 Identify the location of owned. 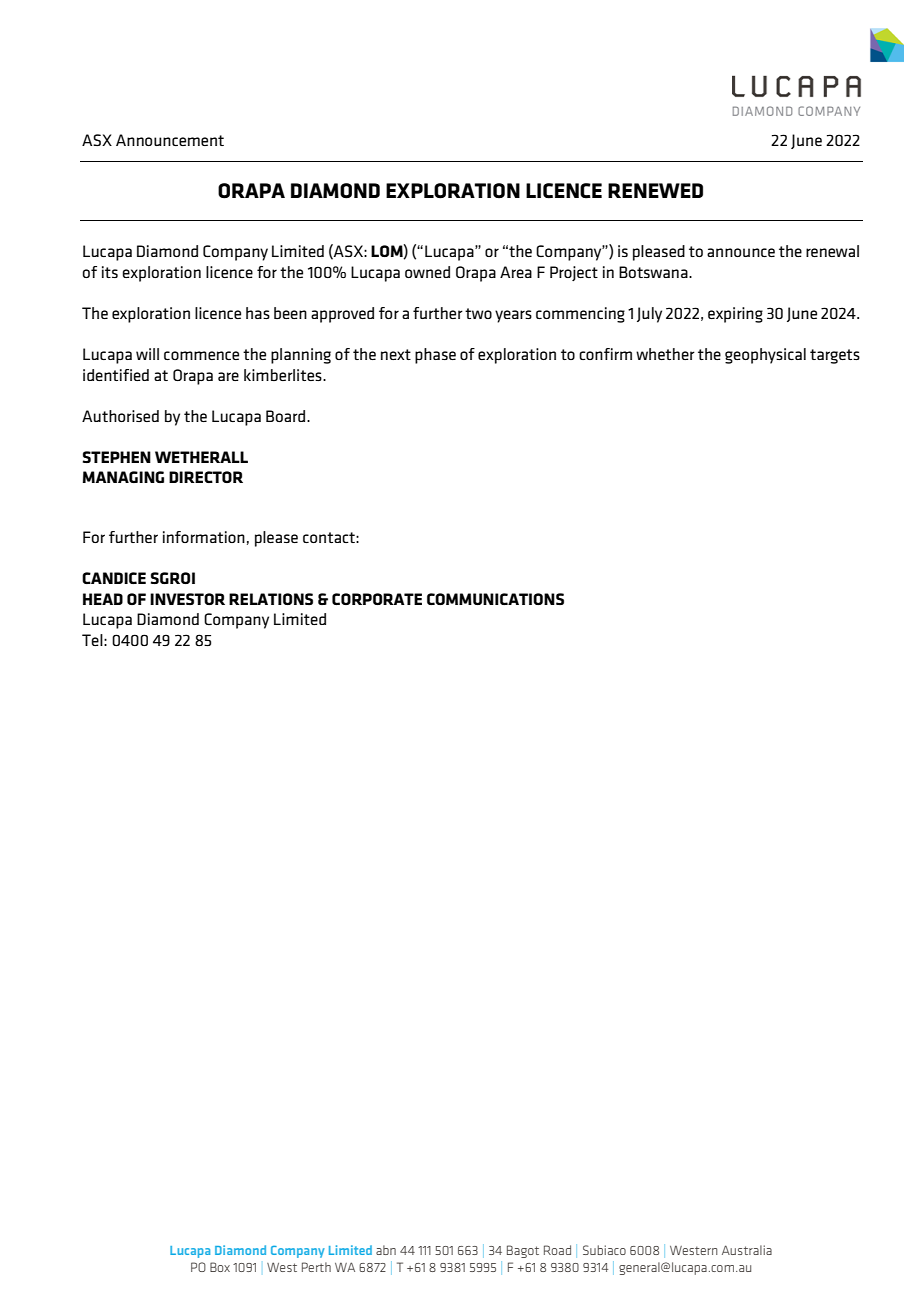
(427, 272).
